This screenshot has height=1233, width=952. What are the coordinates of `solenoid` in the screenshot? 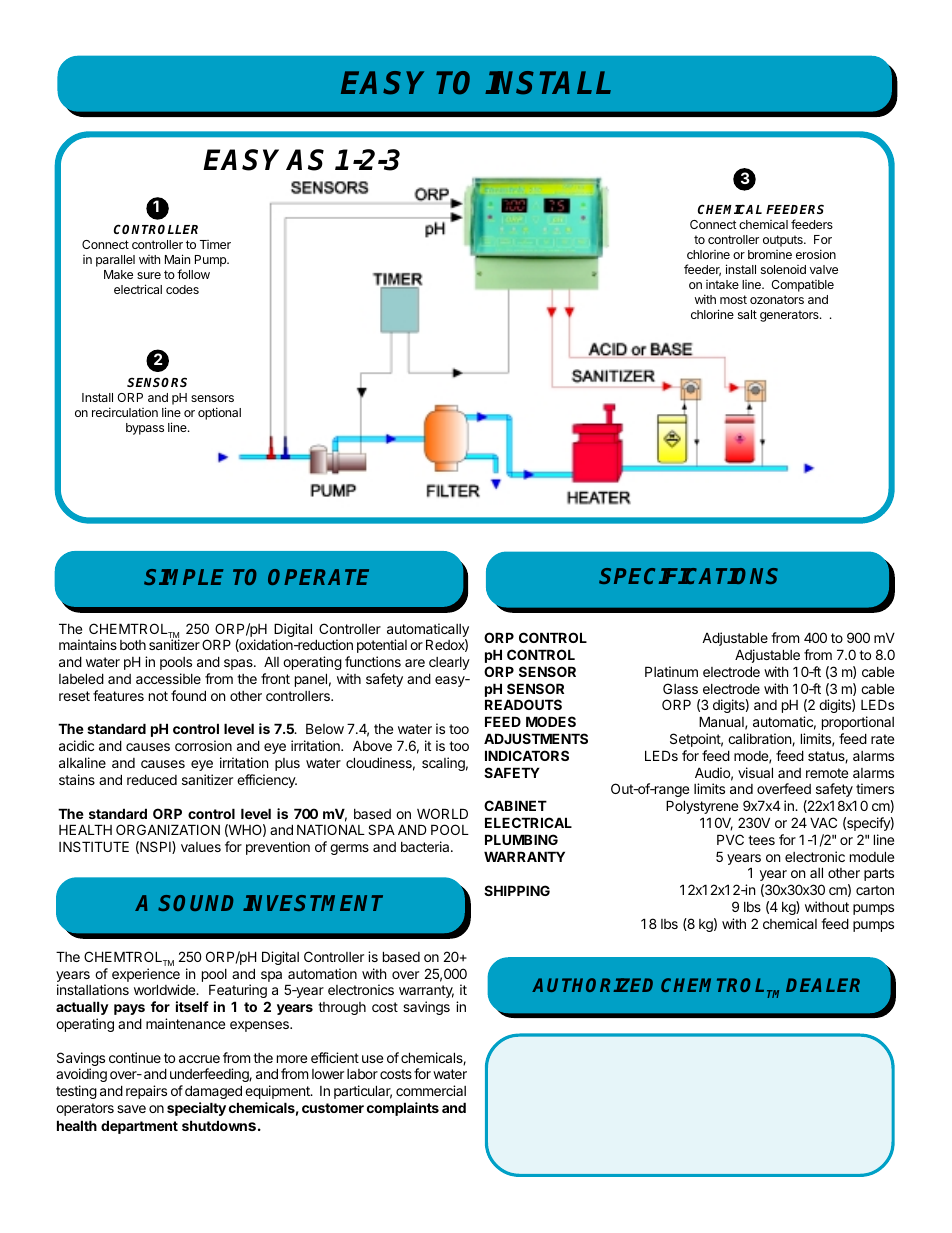 It's located at (783, 269).
